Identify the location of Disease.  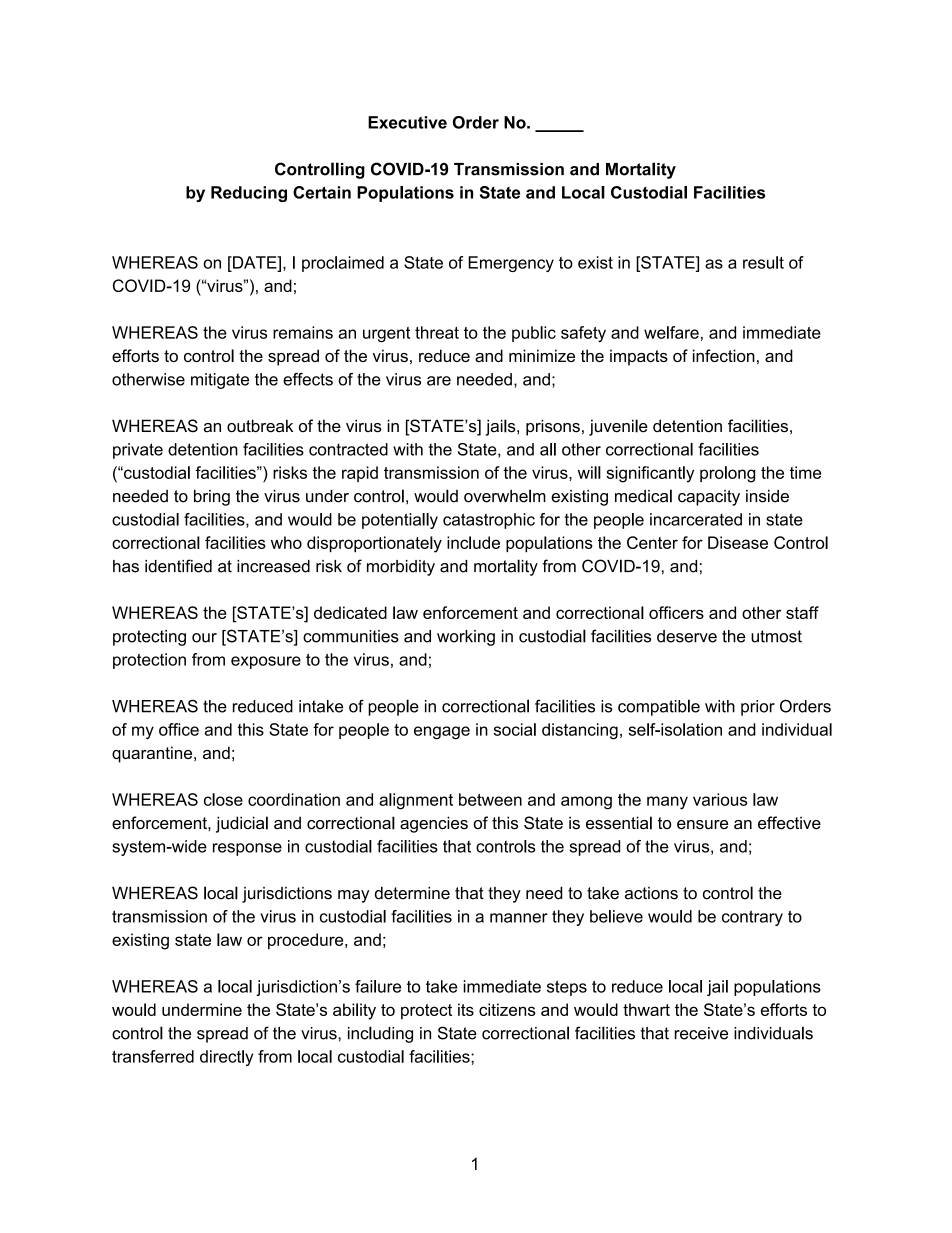
(738, 542).
